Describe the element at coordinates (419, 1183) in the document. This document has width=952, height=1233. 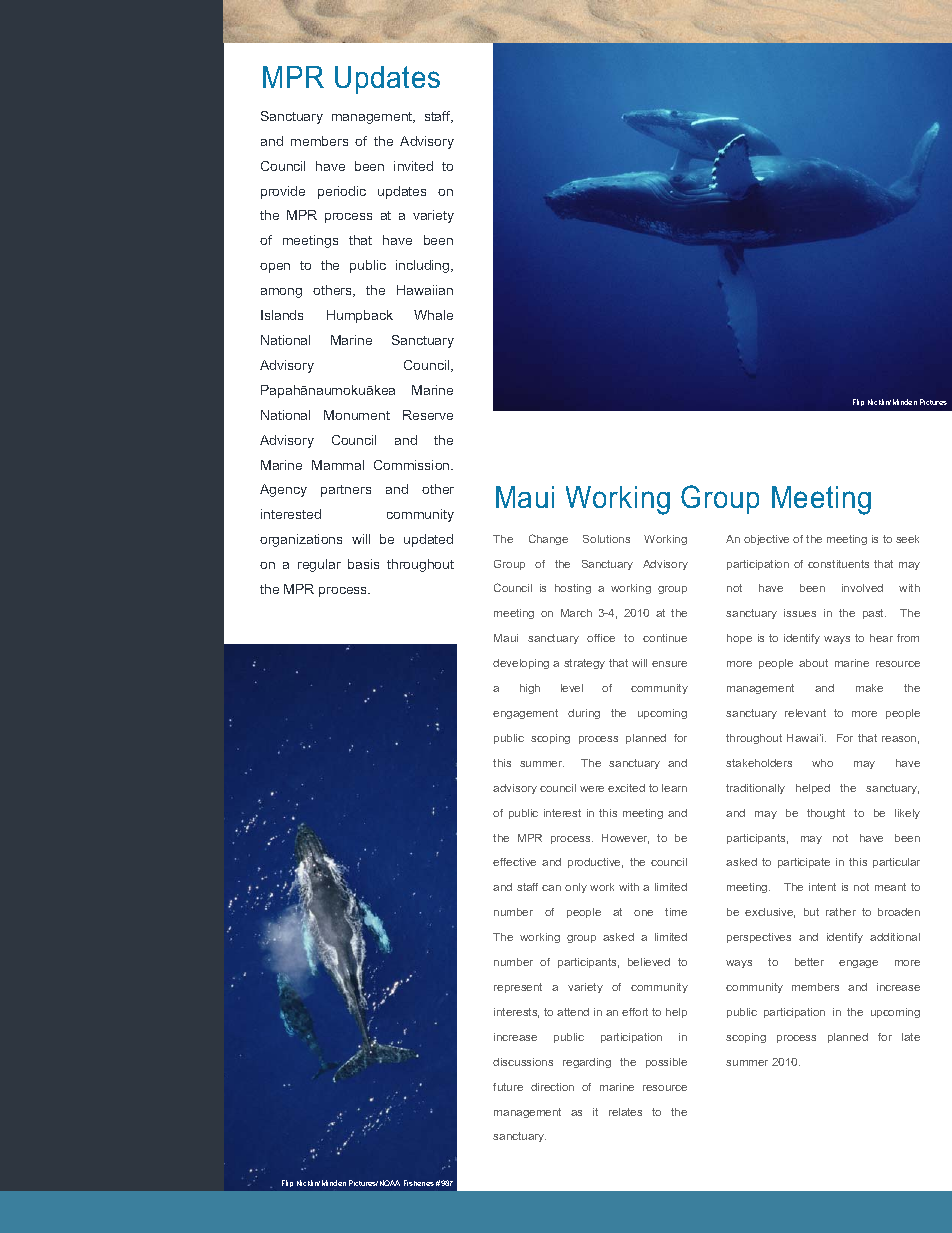
I see `Fisheries` at that location.
